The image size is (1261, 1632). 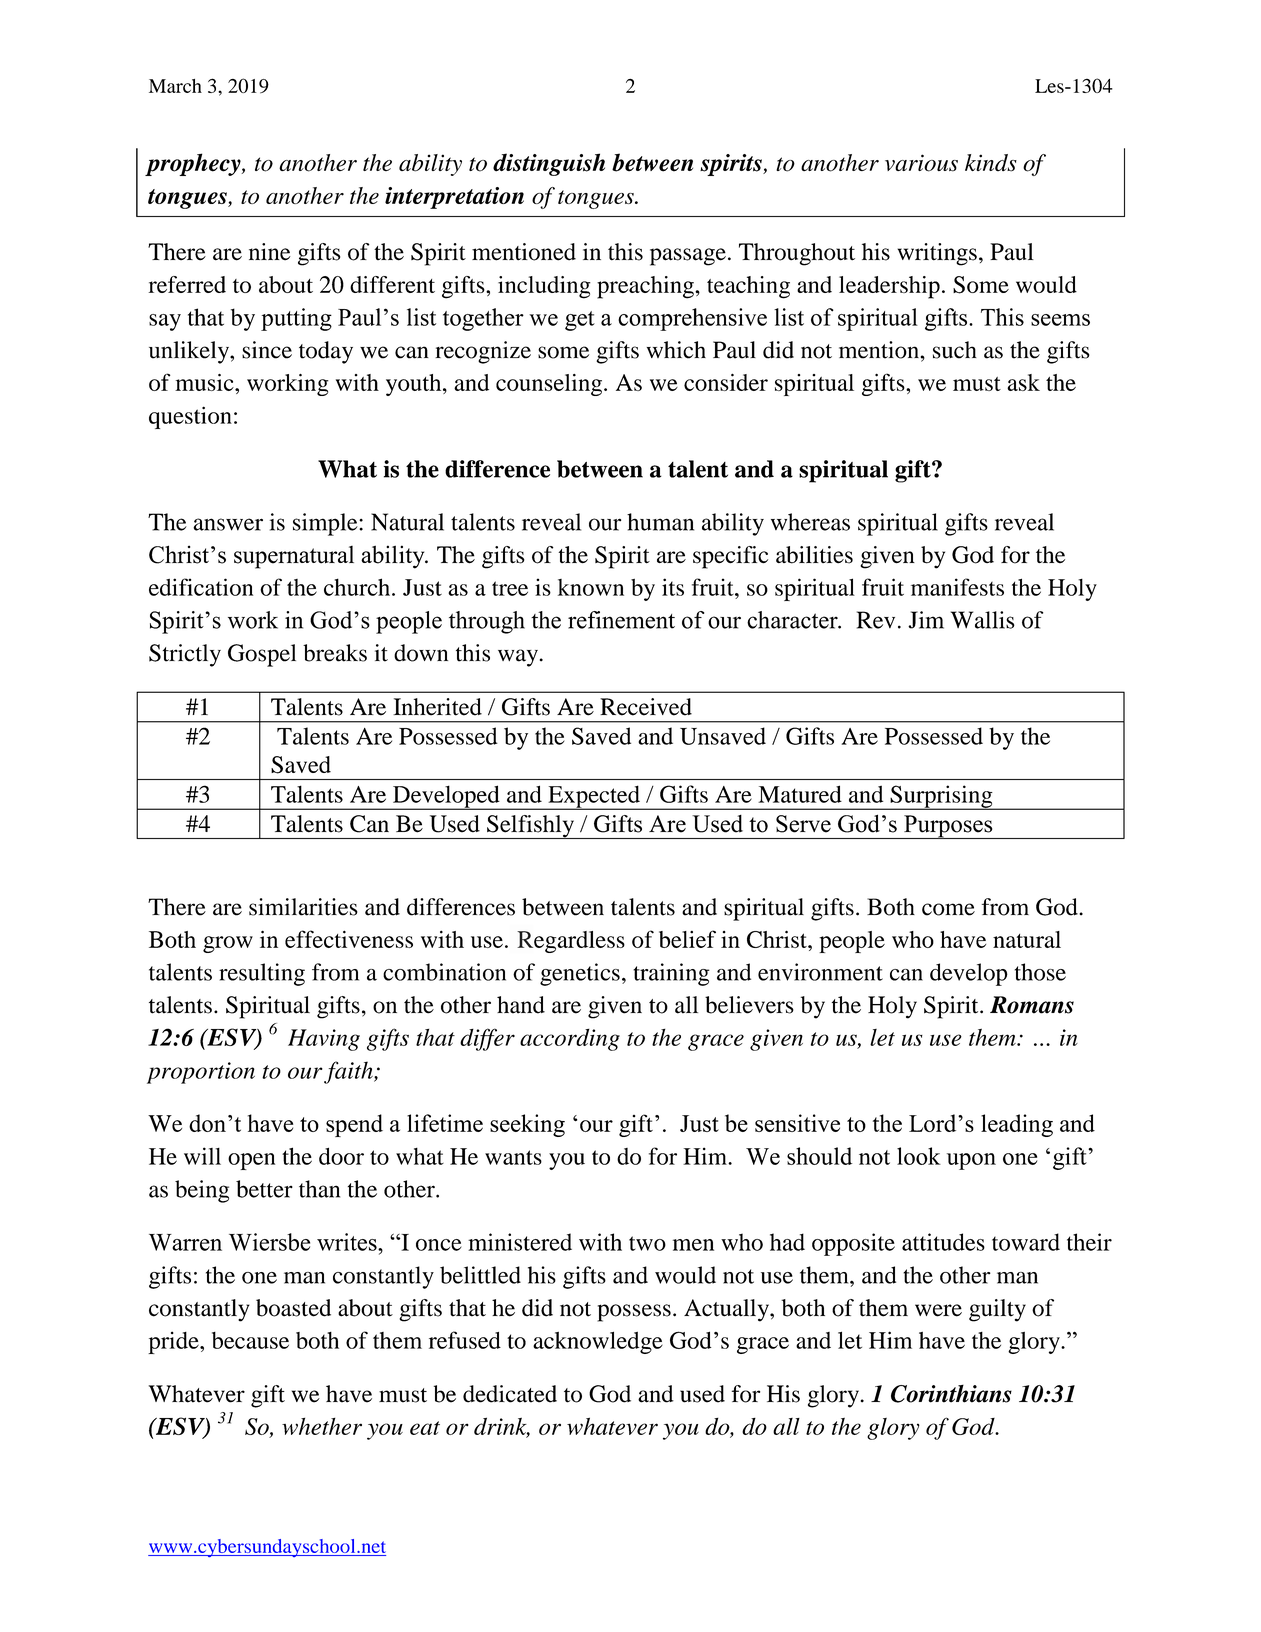 I want to click on manifests, so click(x=957, y=587).
